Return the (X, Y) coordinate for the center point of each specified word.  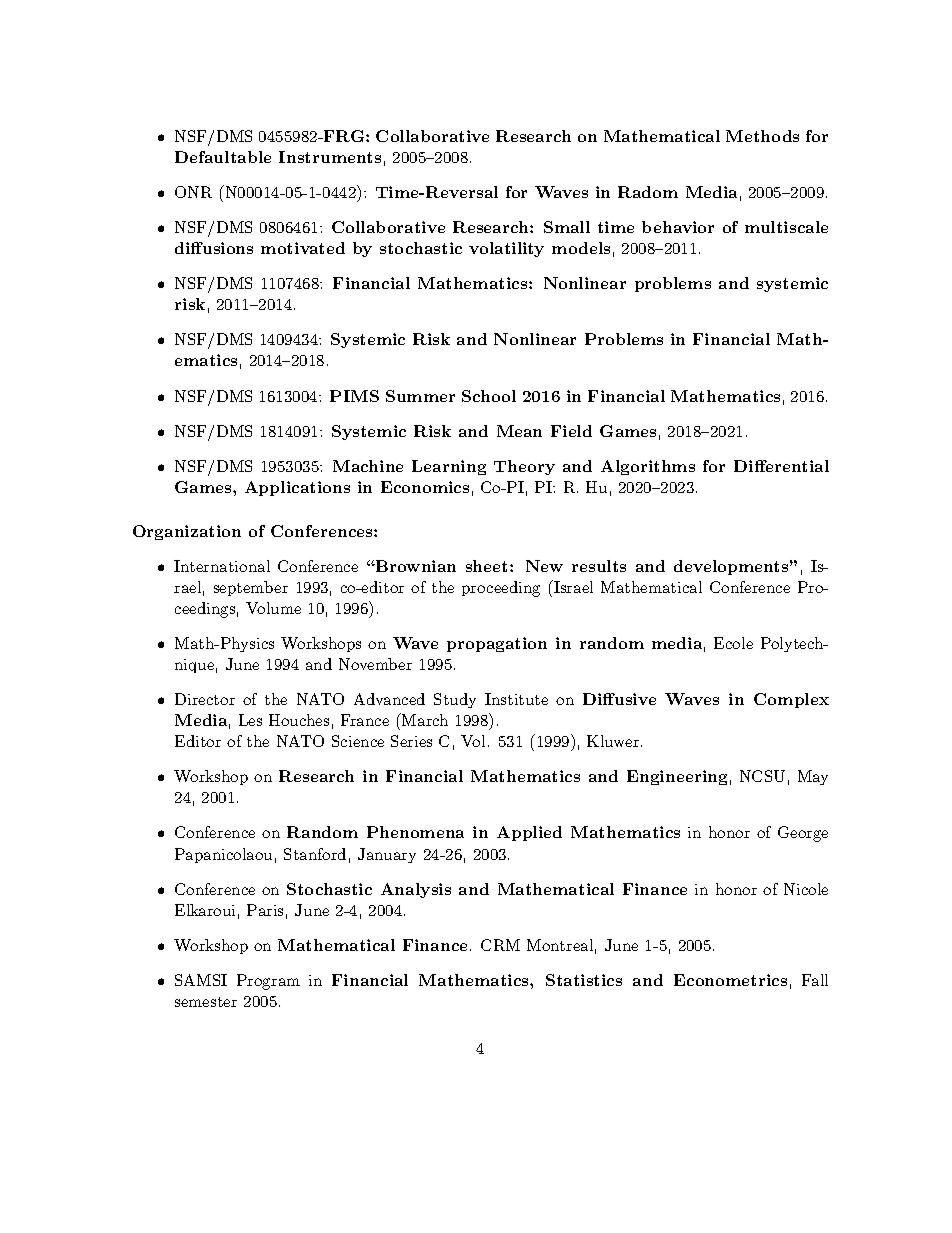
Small (567, 227)
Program (268, 982)
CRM (500, 945)
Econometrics (730, 980)
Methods (762, 136)
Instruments (330, 157)
